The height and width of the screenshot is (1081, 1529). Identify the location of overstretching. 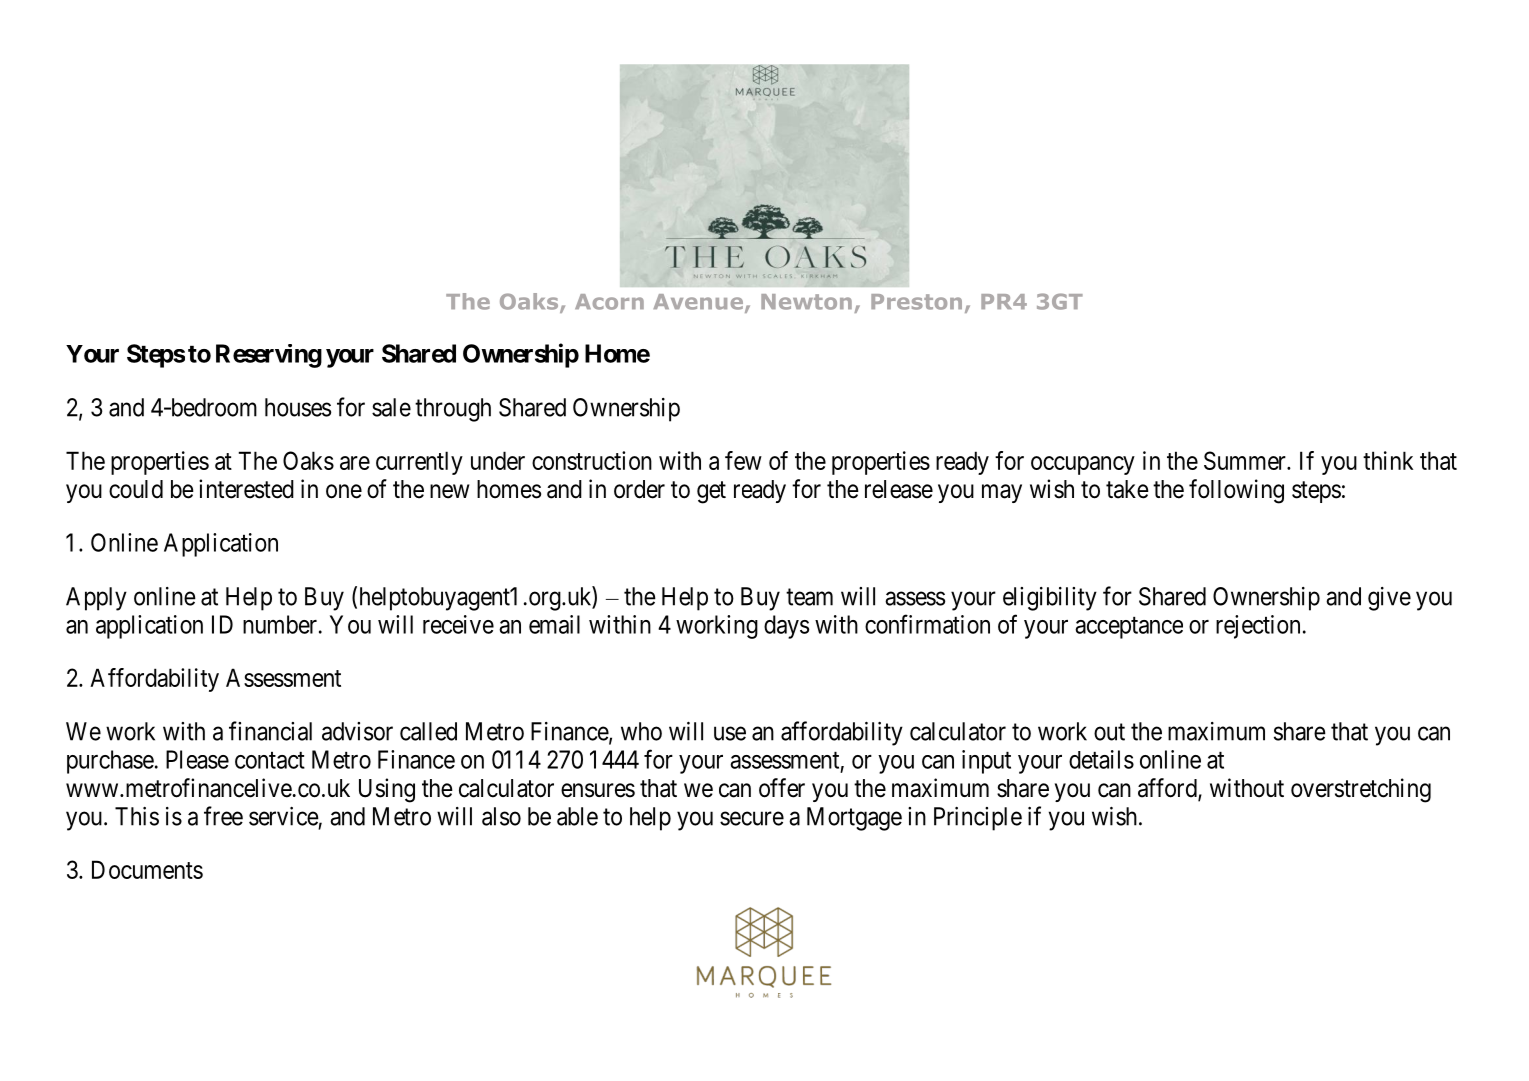
(1361, 790).
